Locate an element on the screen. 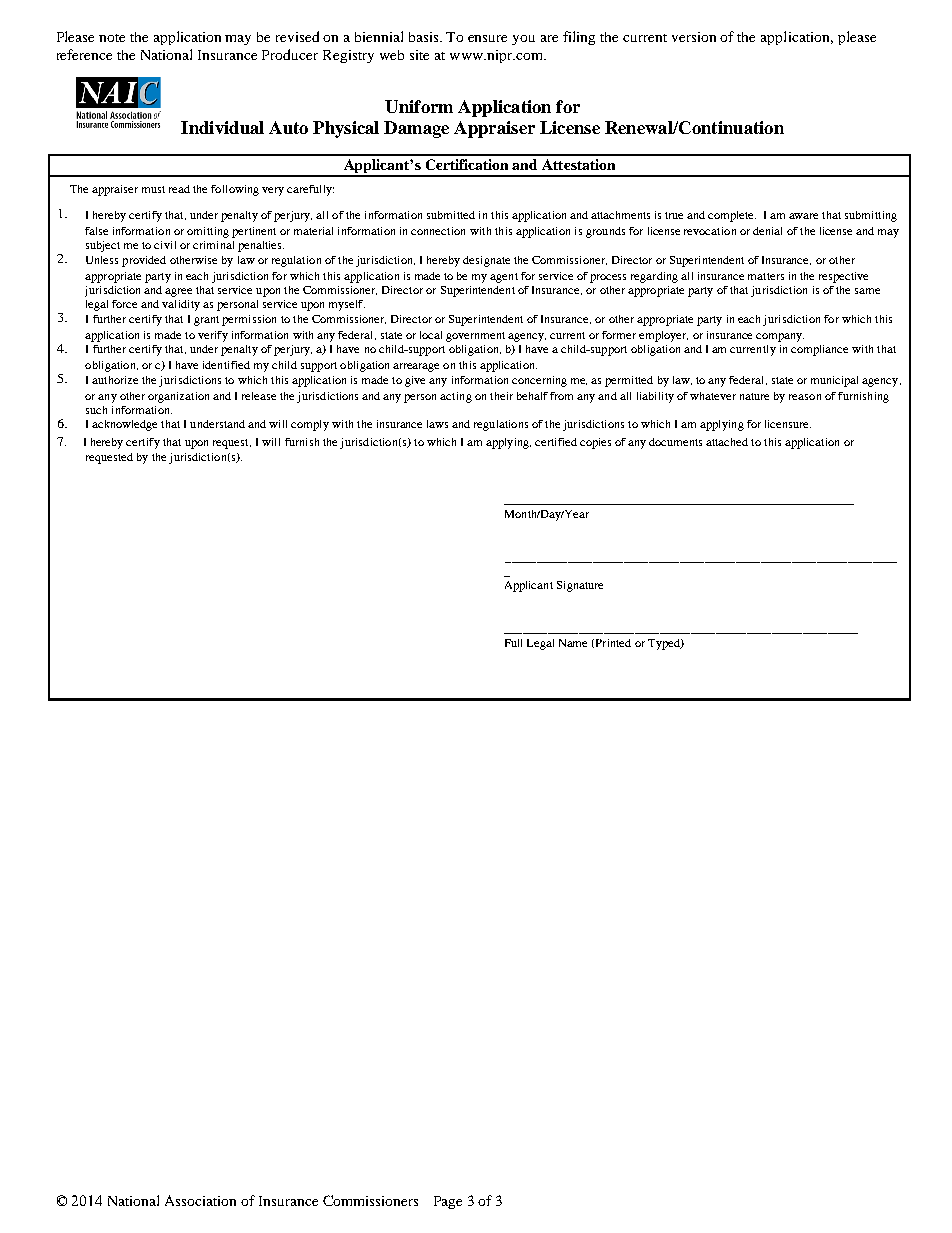 This screenshot has width=952, height=1233. government is located at coordinates (475, 337).
